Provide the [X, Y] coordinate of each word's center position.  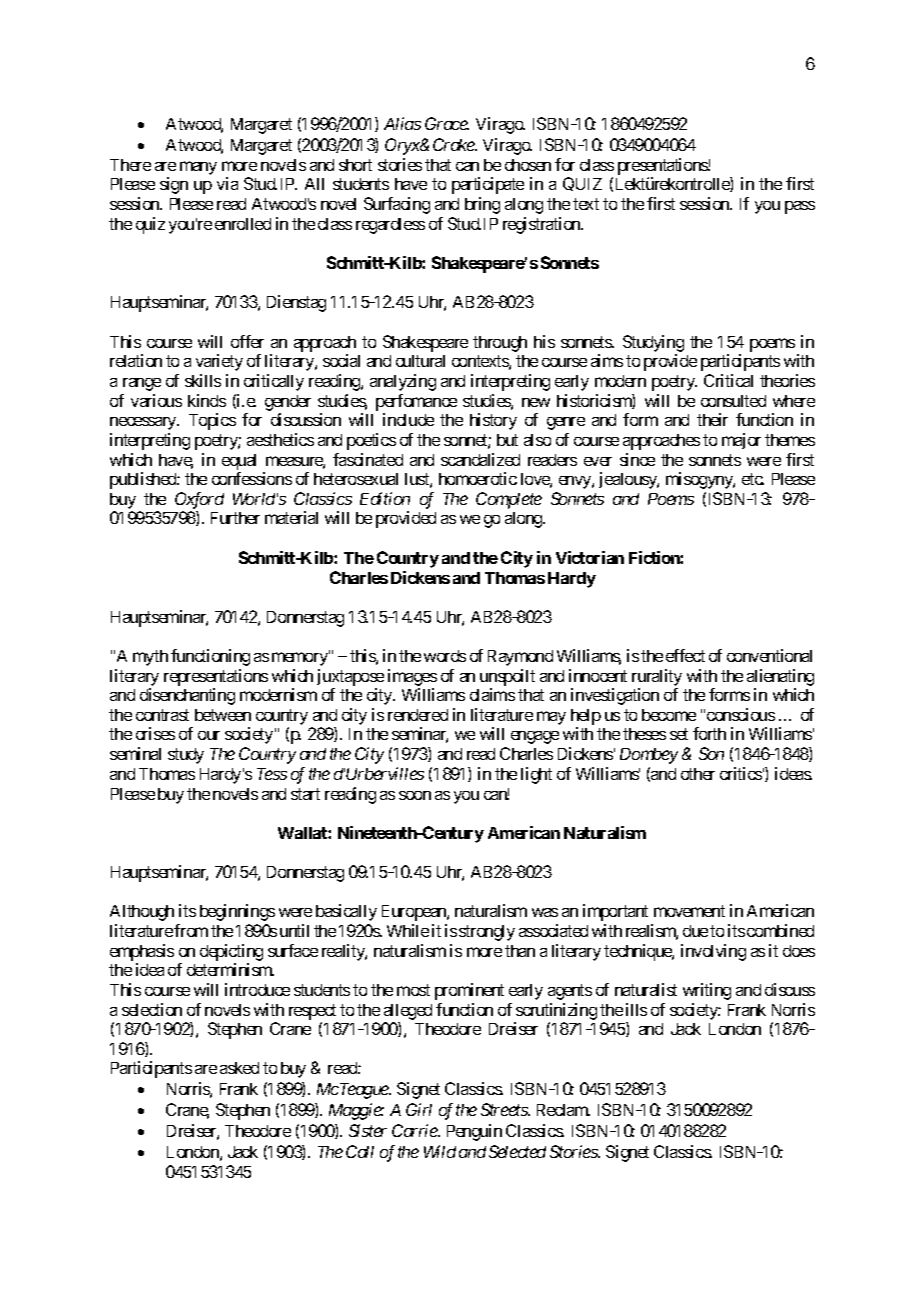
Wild [440, 1151]
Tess [272, 774]
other [698, 774]
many [198, 168]
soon [415, 795]
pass [800, 207]
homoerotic [478, 478]
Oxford [199, 500]
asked [239, 1068]
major [741, 441]
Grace [447, 123]
